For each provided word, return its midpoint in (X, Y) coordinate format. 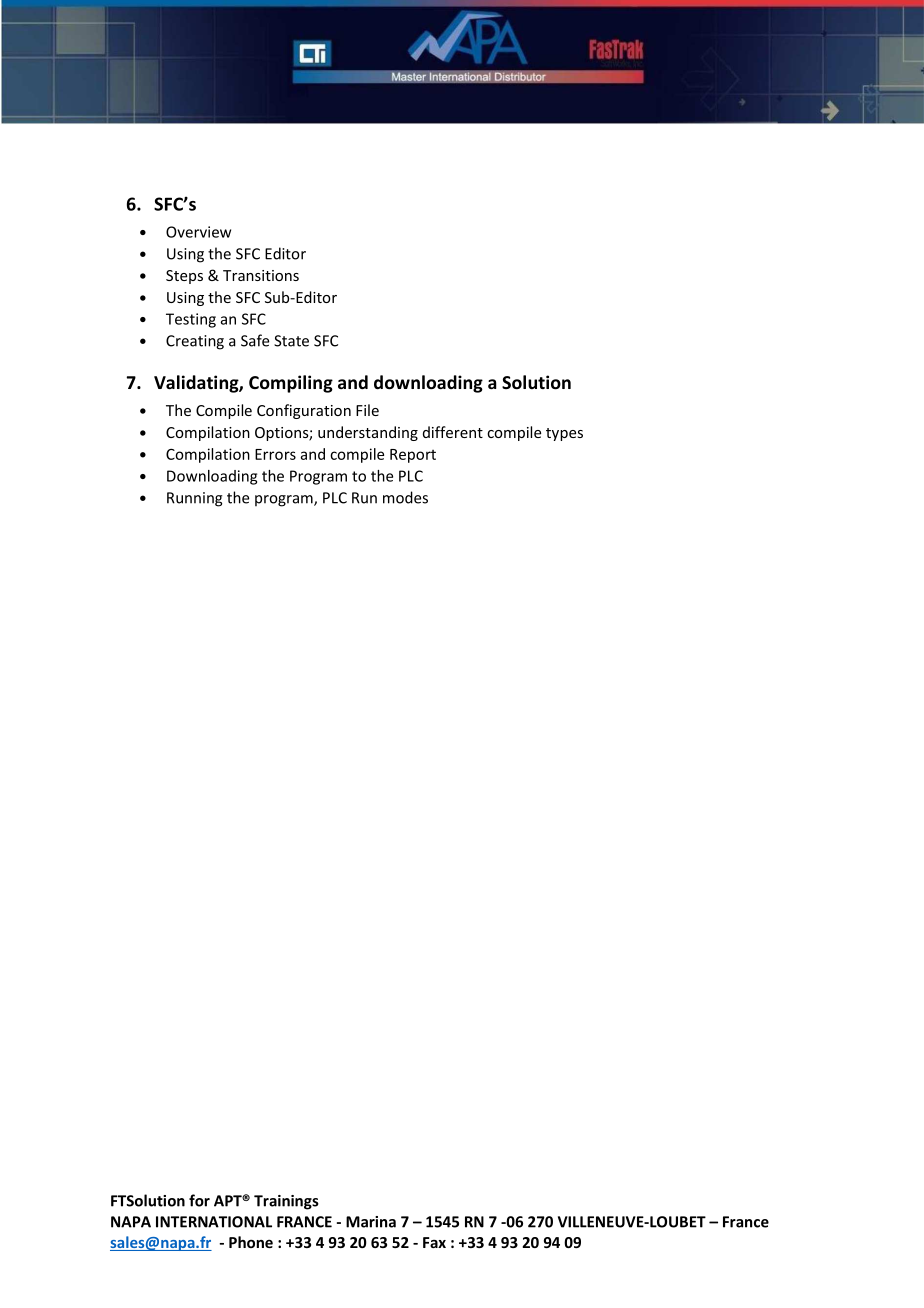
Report (413, 456)
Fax (434, 1242)
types (564, 434)
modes (405, 497)
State (291, 341)
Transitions (261, 275)
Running (195, 499)
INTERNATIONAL (214, 1222)
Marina (371, 1222)
